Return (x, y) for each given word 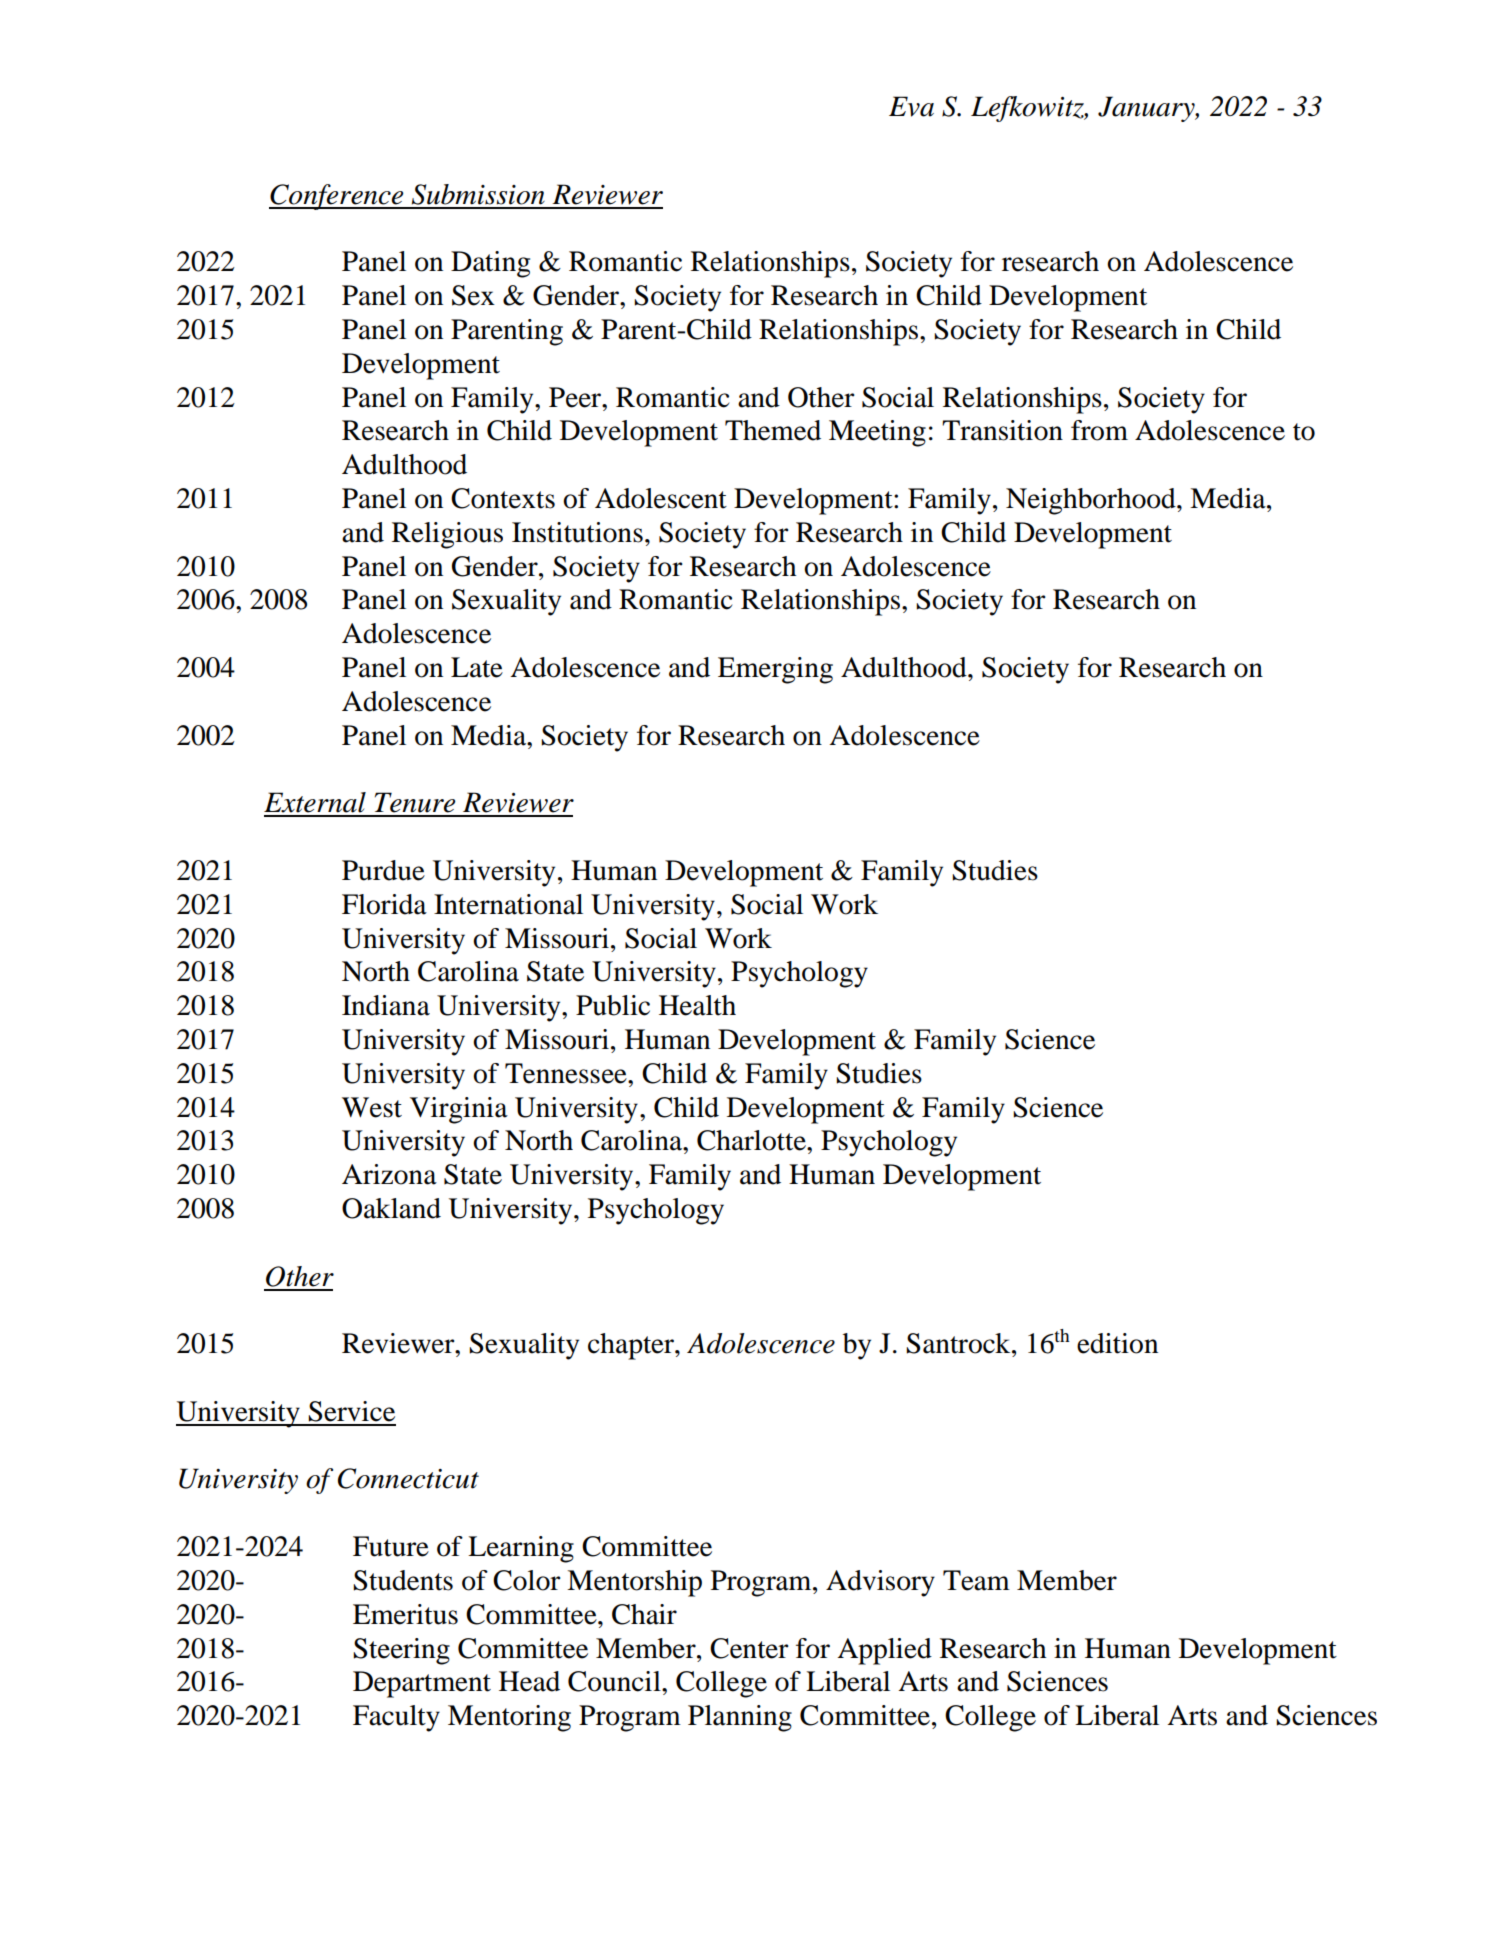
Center (749, 1648)
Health (697, 1005)
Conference (337, 197)
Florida (384, 904)
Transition (1002, 430)
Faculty (396, 1718)
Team (976, 1580)
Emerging (775, 670)
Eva (911, 106)
